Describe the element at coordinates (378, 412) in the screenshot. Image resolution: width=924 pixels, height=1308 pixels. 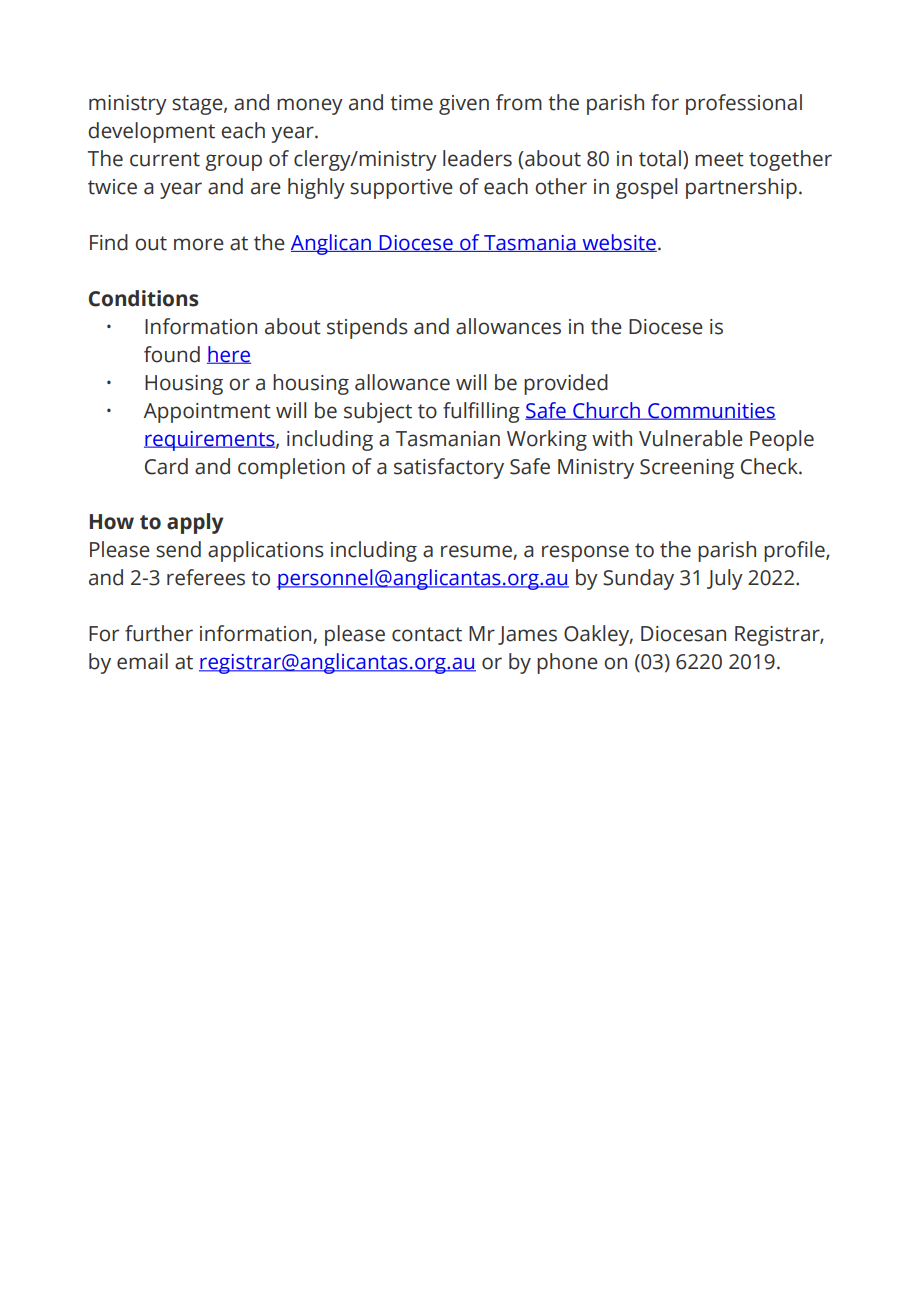
I see `subject` at that location.
